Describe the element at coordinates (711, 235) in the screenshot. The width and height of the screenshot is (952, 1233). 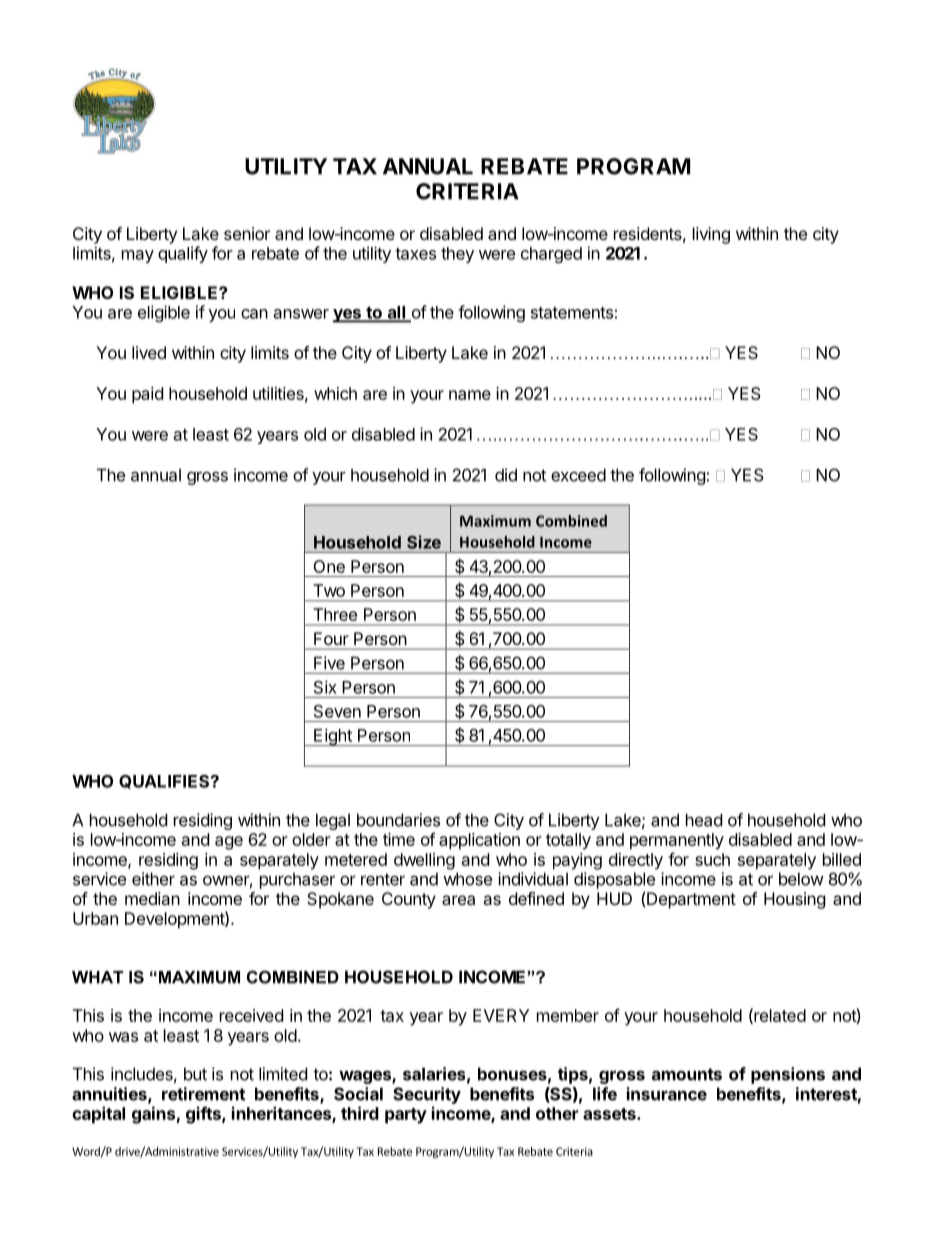
I see `living` at that location.
